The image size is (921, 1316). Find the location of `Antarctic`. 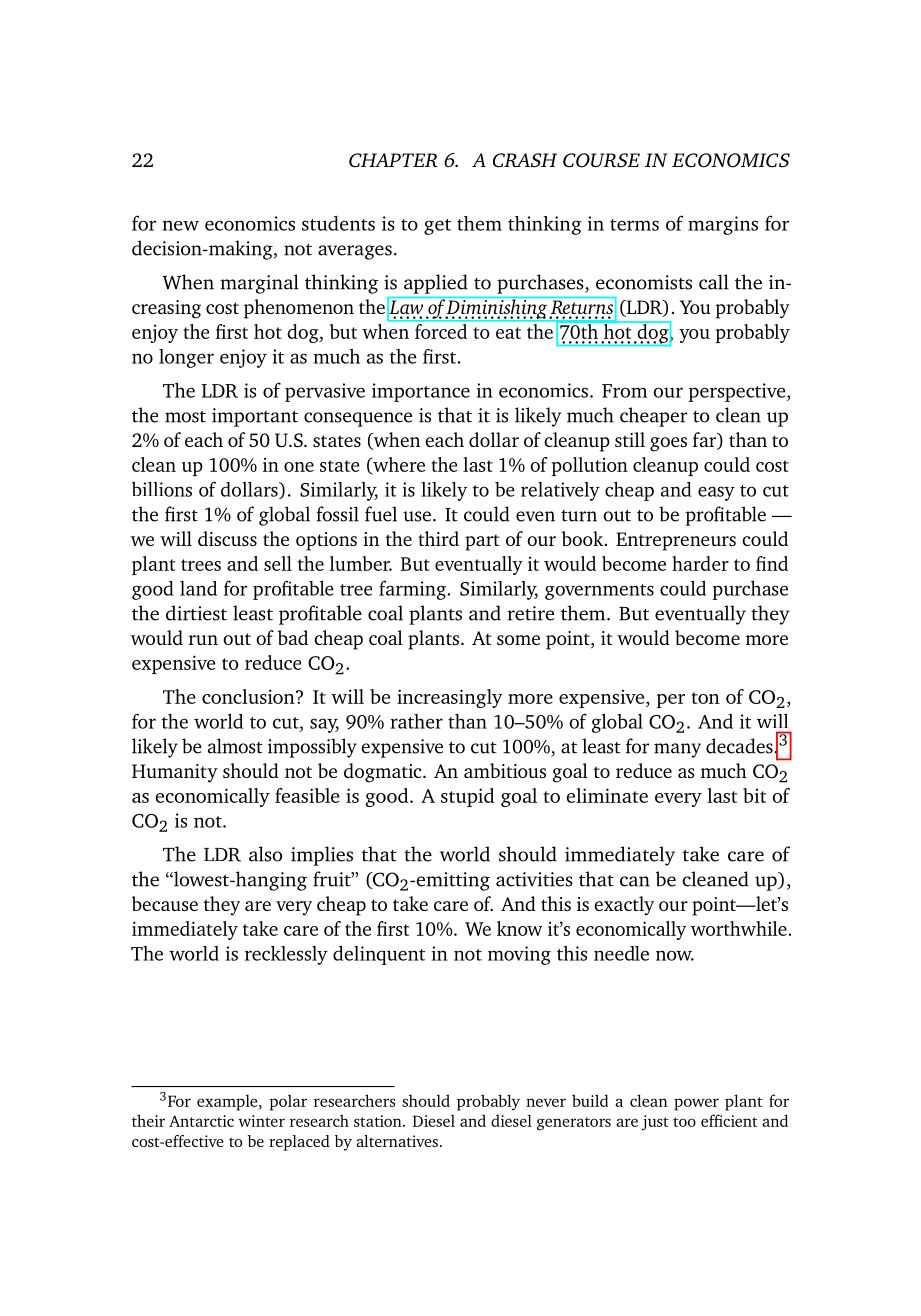

Antarctic is located at coordinates (201, 1121).
